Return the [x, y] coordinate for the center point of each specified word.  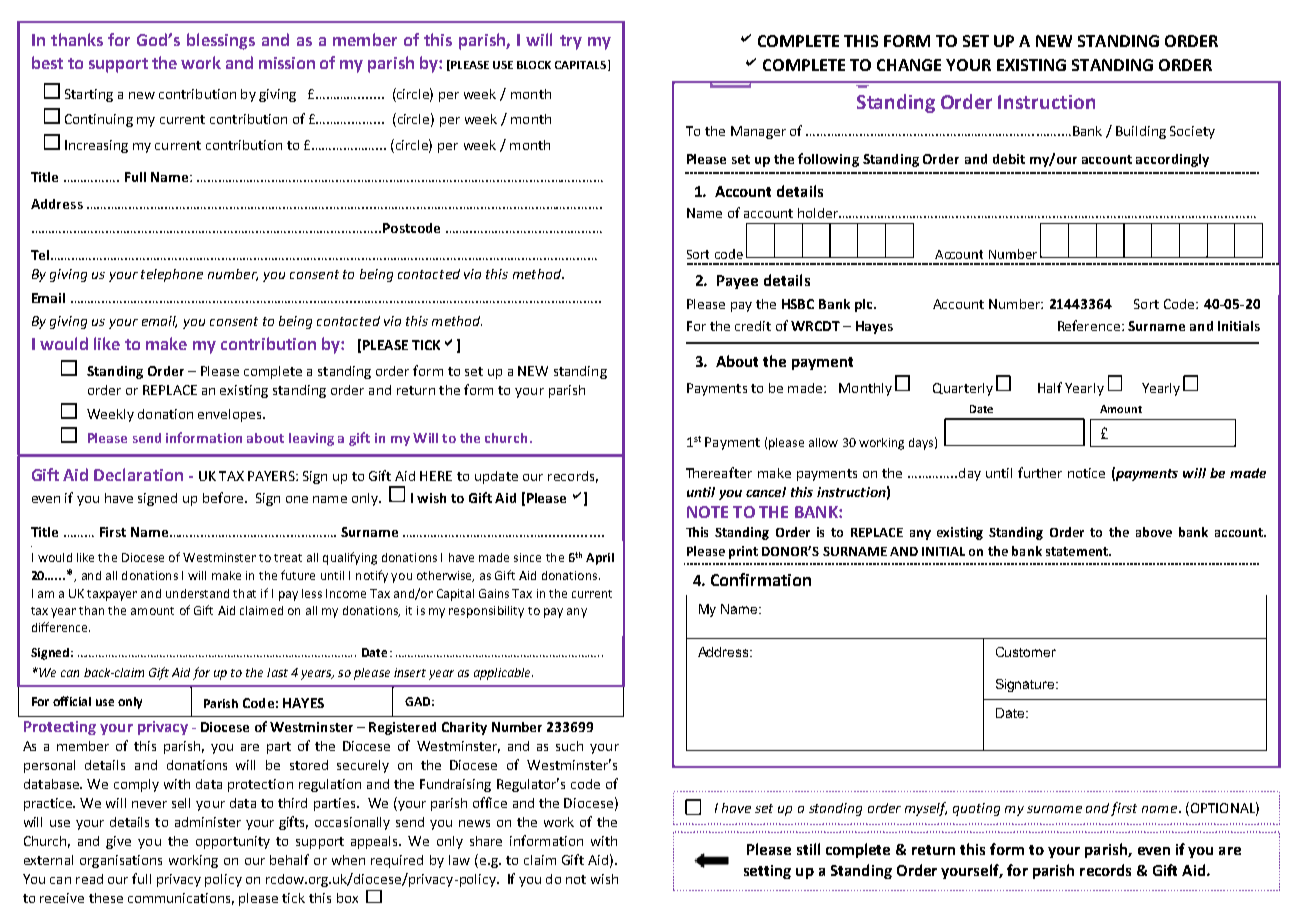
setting [767, 872]
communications [181, 899]
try [571, 42]
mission [287, 63]
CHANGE [909, 65]
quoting [976, 809]
